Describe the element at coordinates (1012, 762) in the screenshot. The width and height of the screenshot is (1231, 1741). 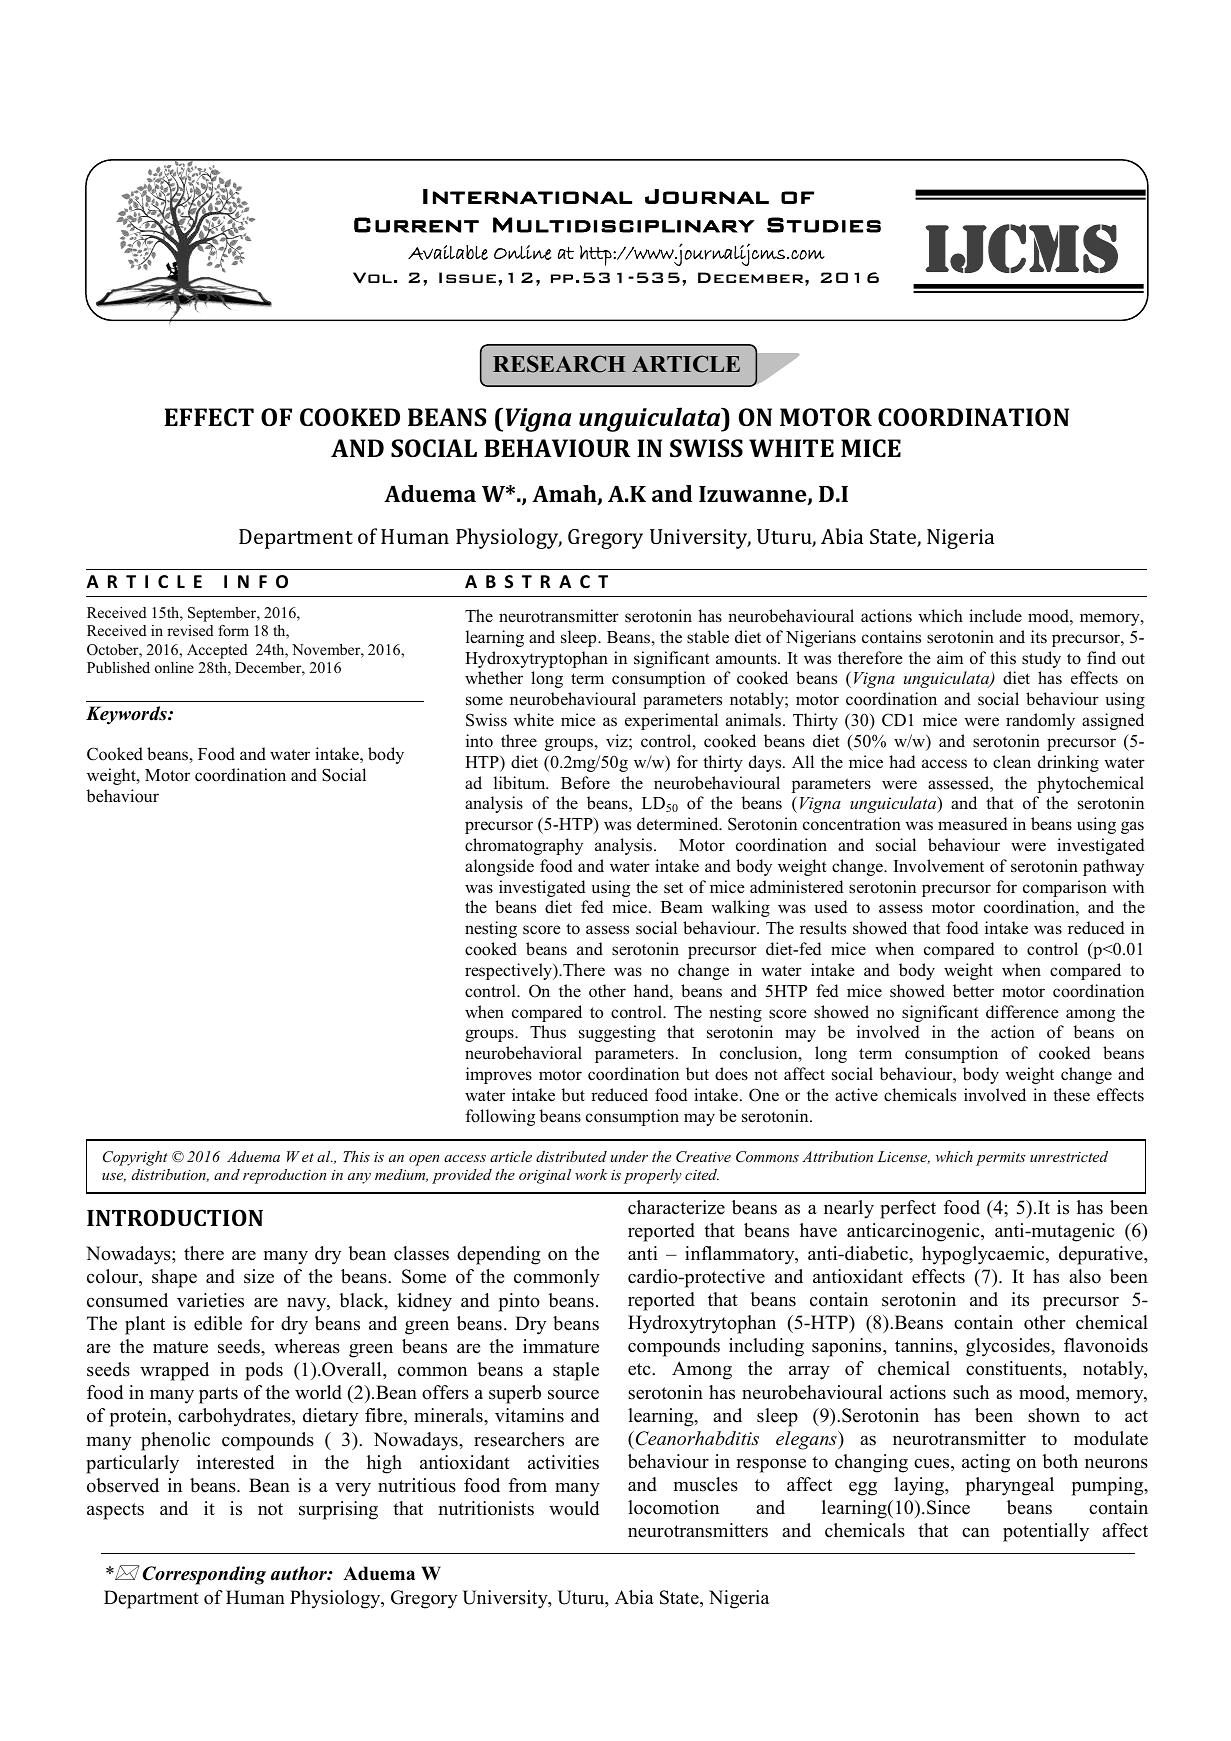
I see `clean` at that location.
